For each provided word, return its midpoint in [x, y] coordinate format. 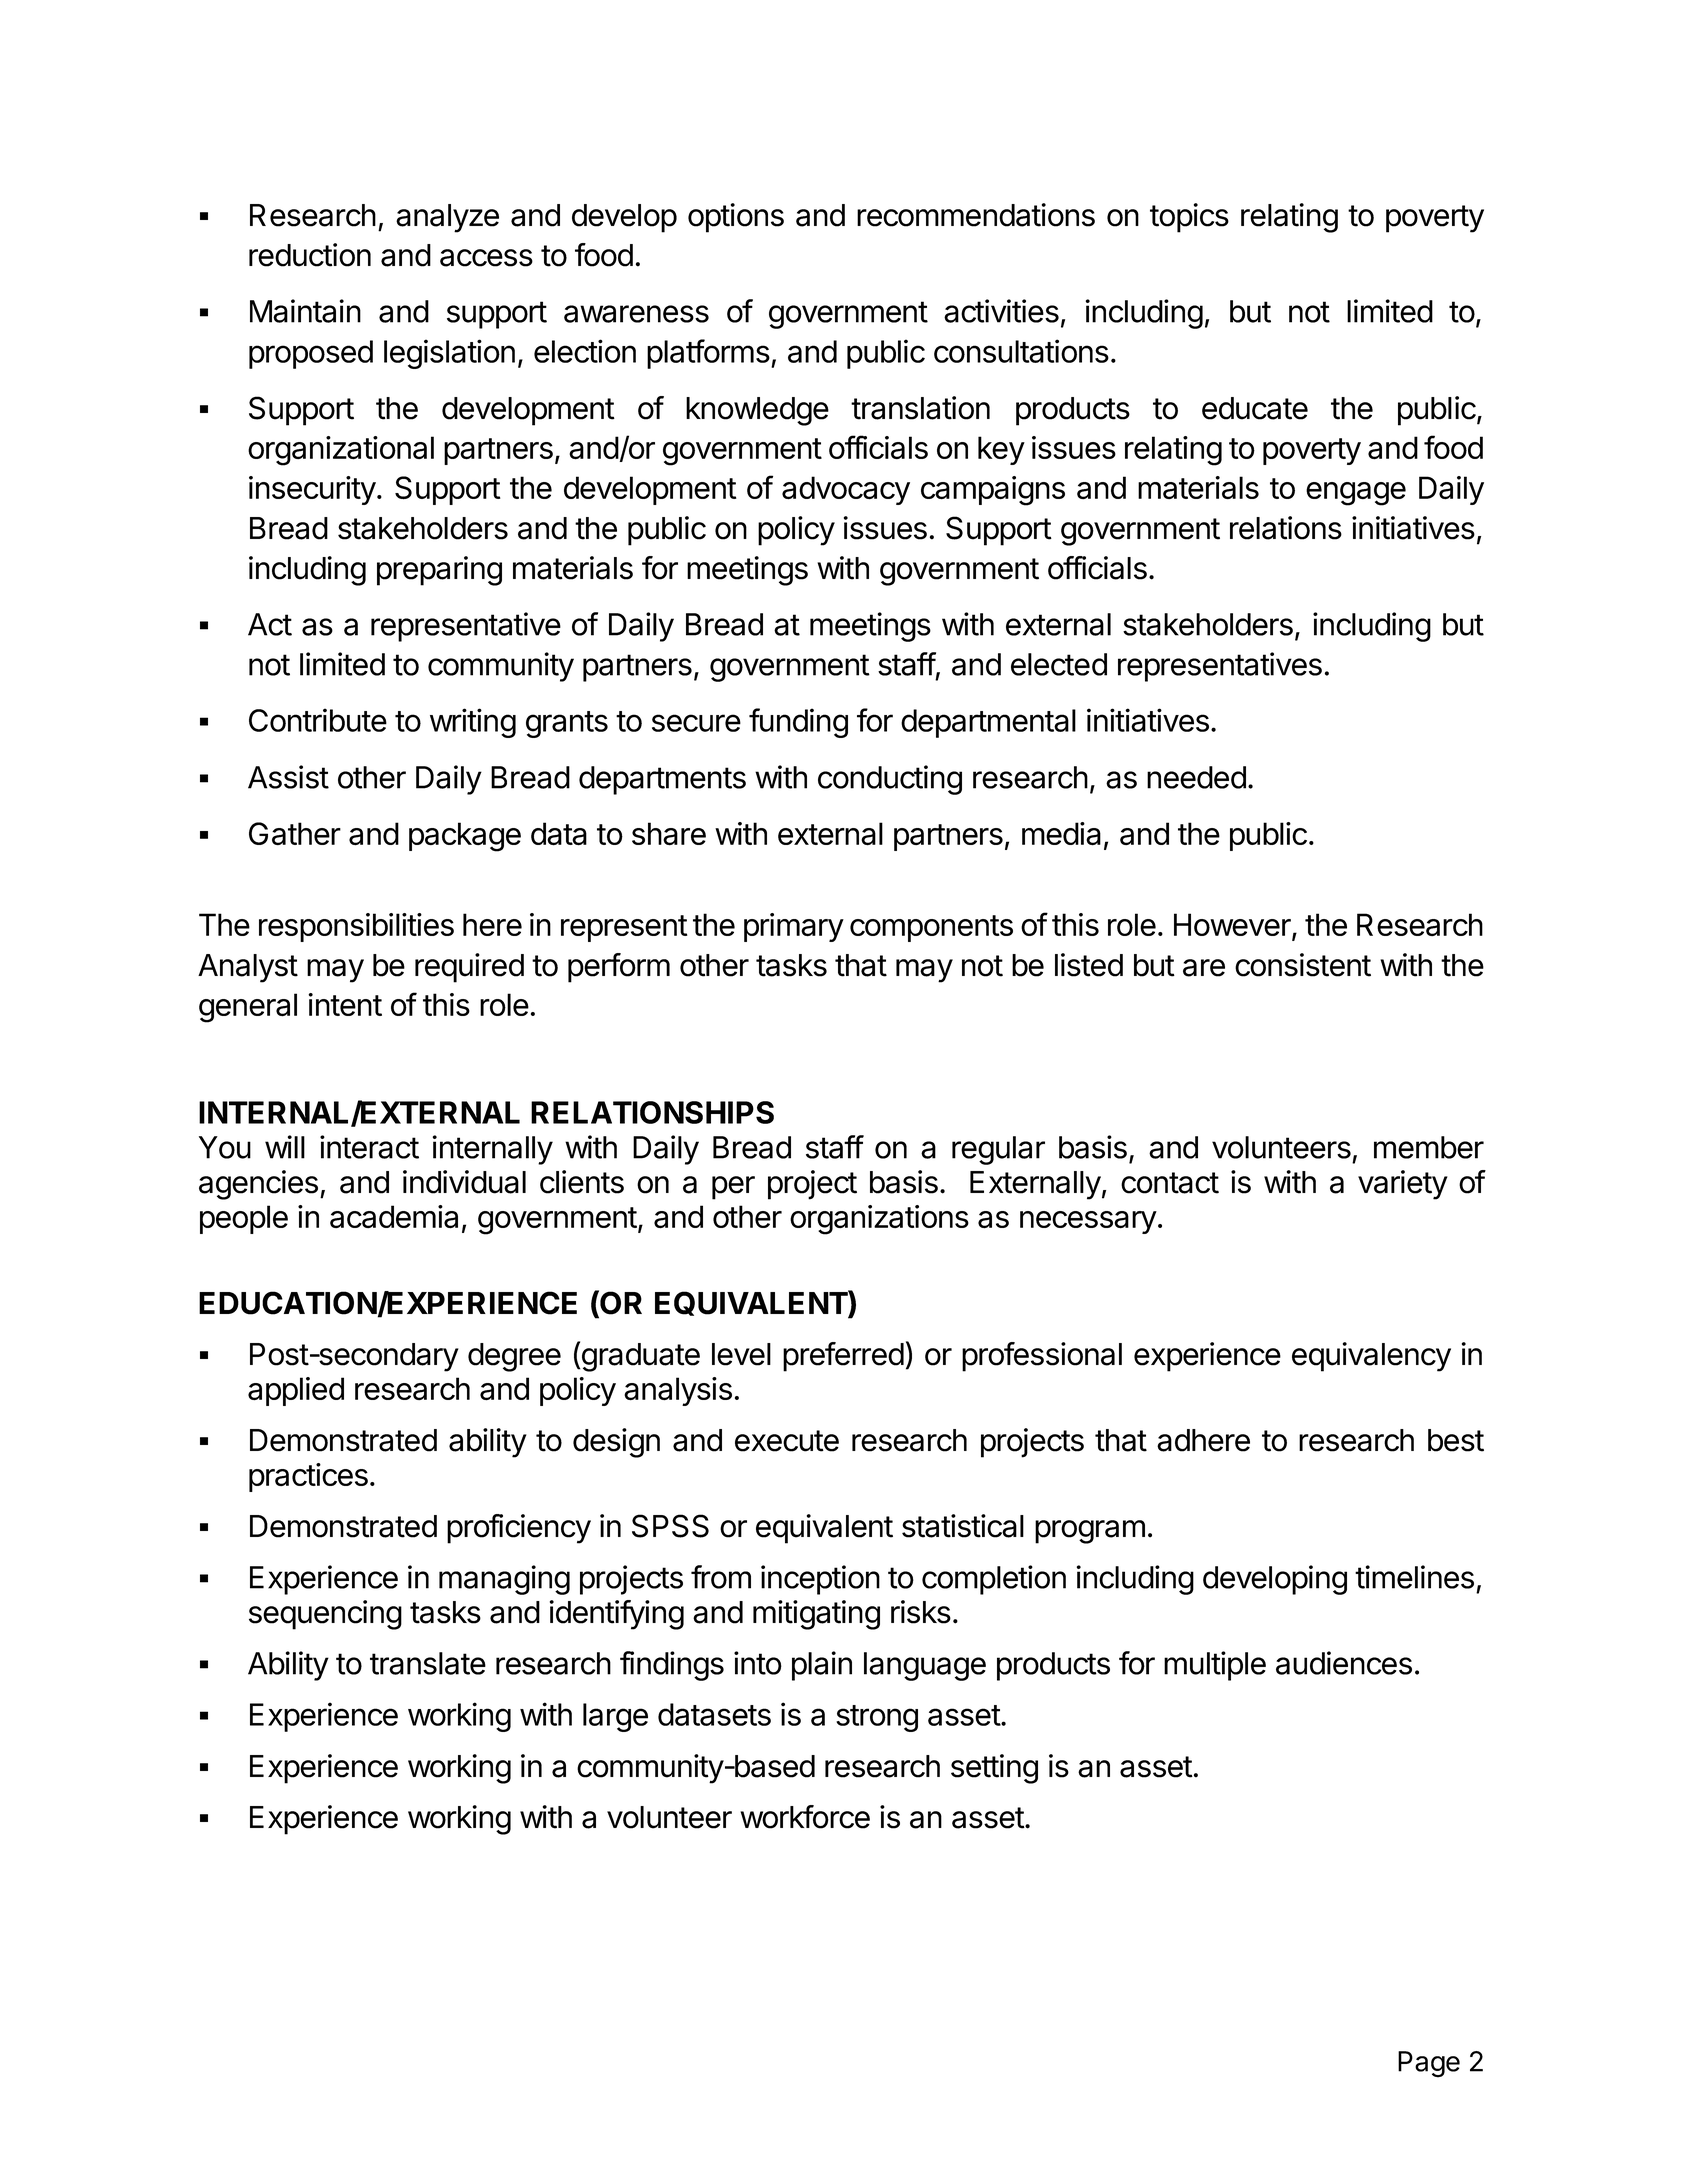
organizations [879, 1220]
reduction [310, 255]
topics [1189, 218]
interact [369, 1147]
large [615, 1717]
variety [1403, 1185]
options [736, 218]
